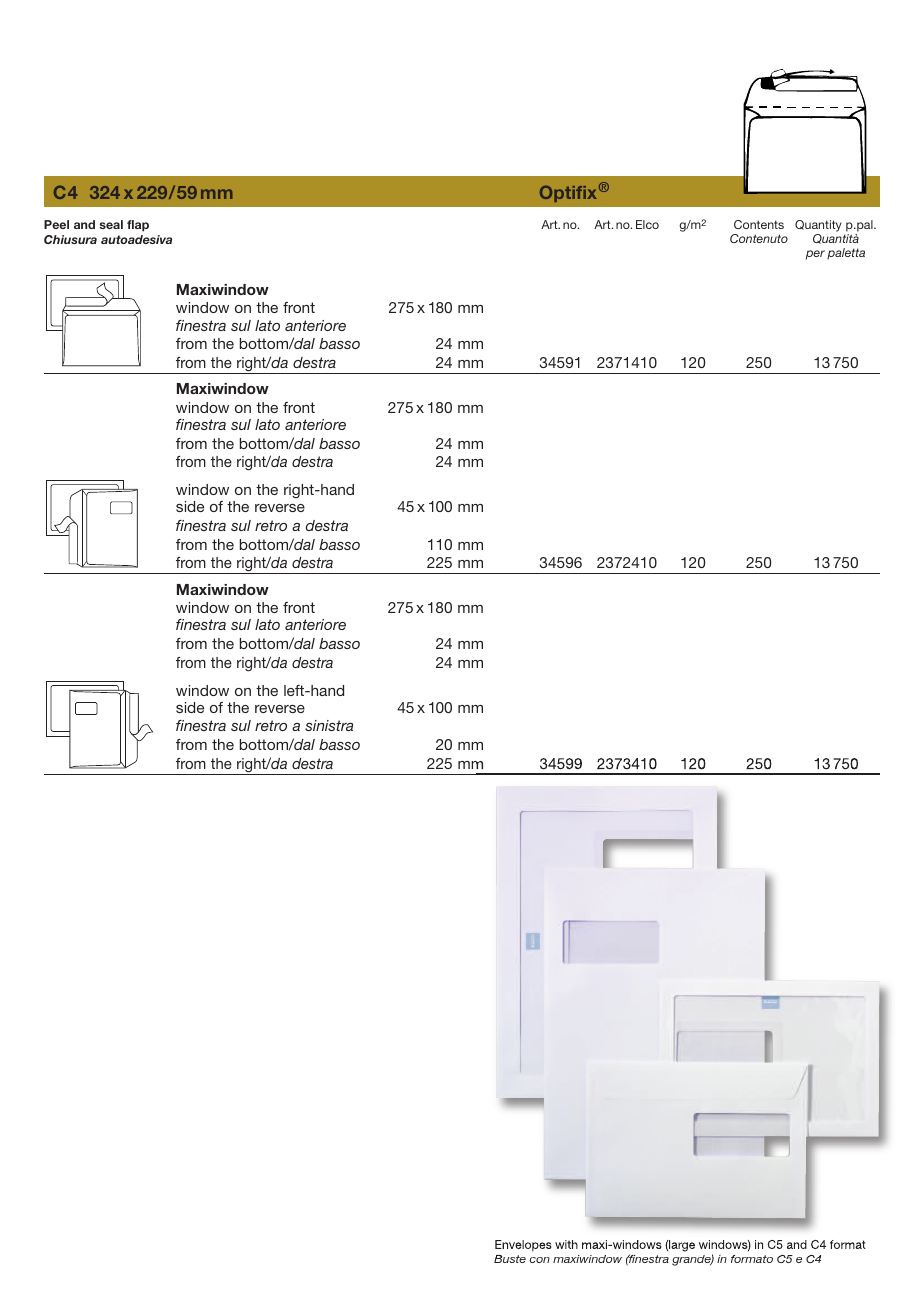 This screenshot has height=1308, width=924. Describe the element at coordinates (111, 224) in the screenshot. I see `seal` at that location.
